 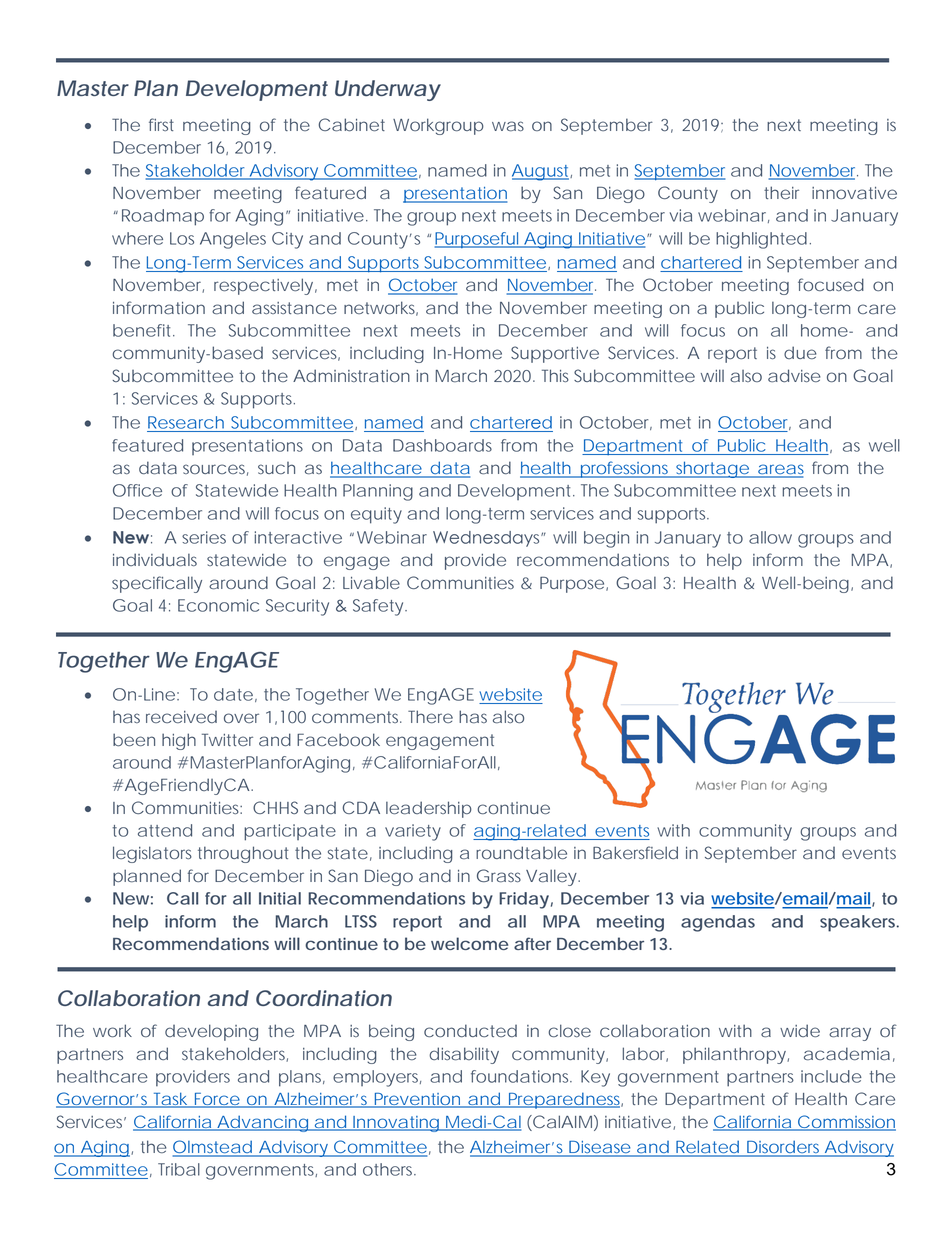 What do you see at coordinates (508, 126) in the page?
I see `was` at bounding box center [508, 126].
